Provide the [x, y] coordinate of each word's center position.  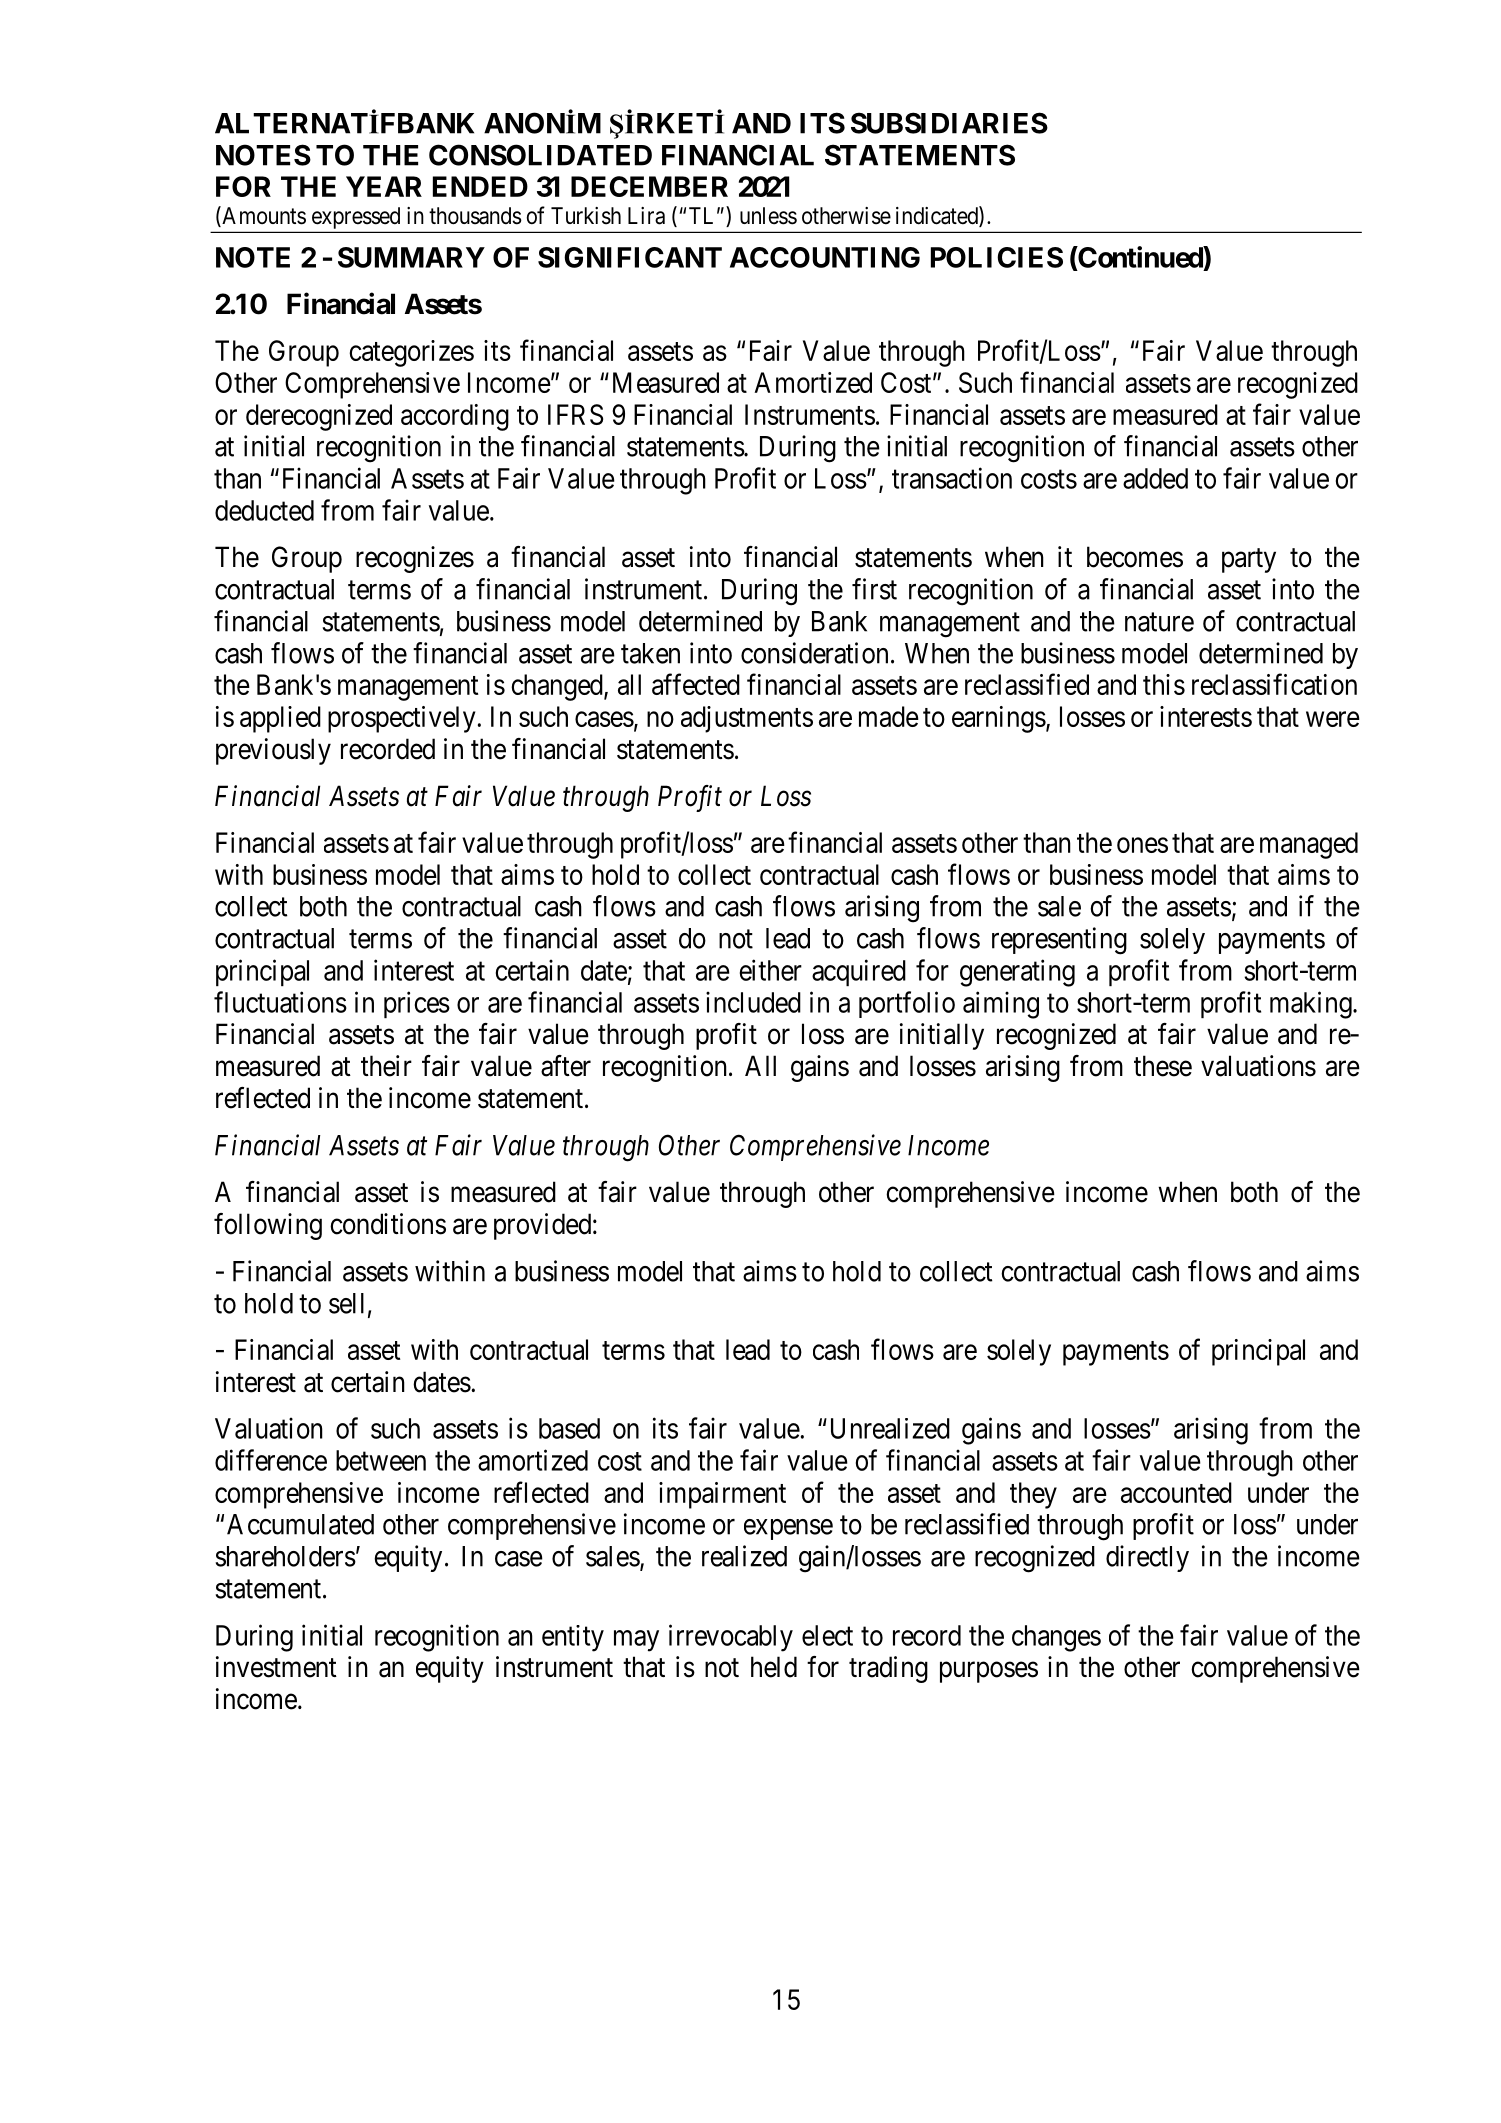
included [753, 1002]
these [1163, 1066]
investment [276, 1667]
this [1164, 684]
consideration [814, 653]
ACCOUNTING [825, 257]
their [386, 1066]
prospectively [401, 719]
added [1155, 478]
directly [1147, 1558]
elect [827, 1635]
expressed [356, 218]
